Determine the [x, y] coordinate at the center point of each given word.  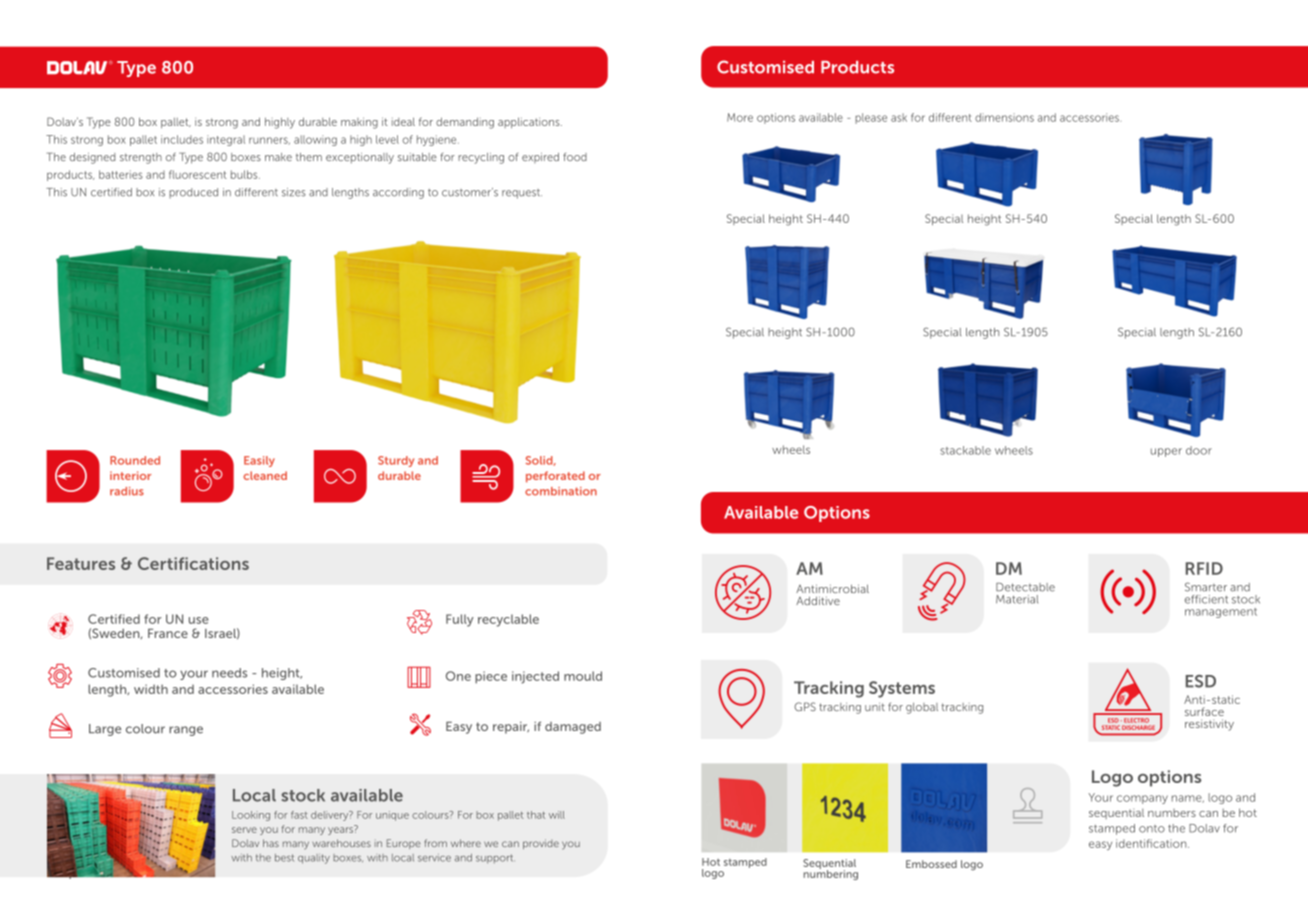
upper [1166, 452]
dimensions [1004, 117]
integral [226, 140]
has [271, 843]
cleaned [265, 475]
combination [561, 491]
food [575, 157]
